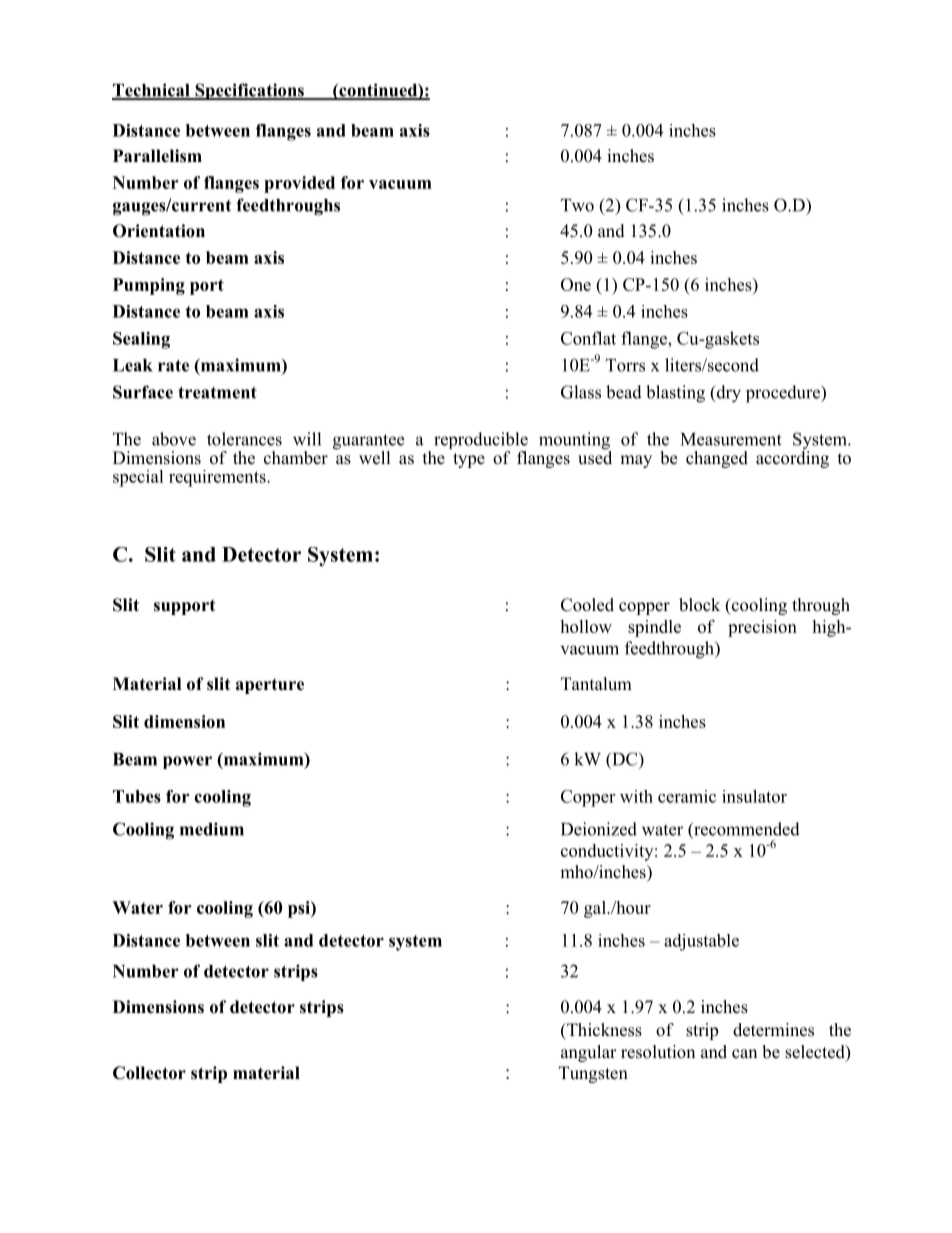 Image resolution: width=952 pixels, height=1233 pixels. I want to click on block, so click(699, 605).
